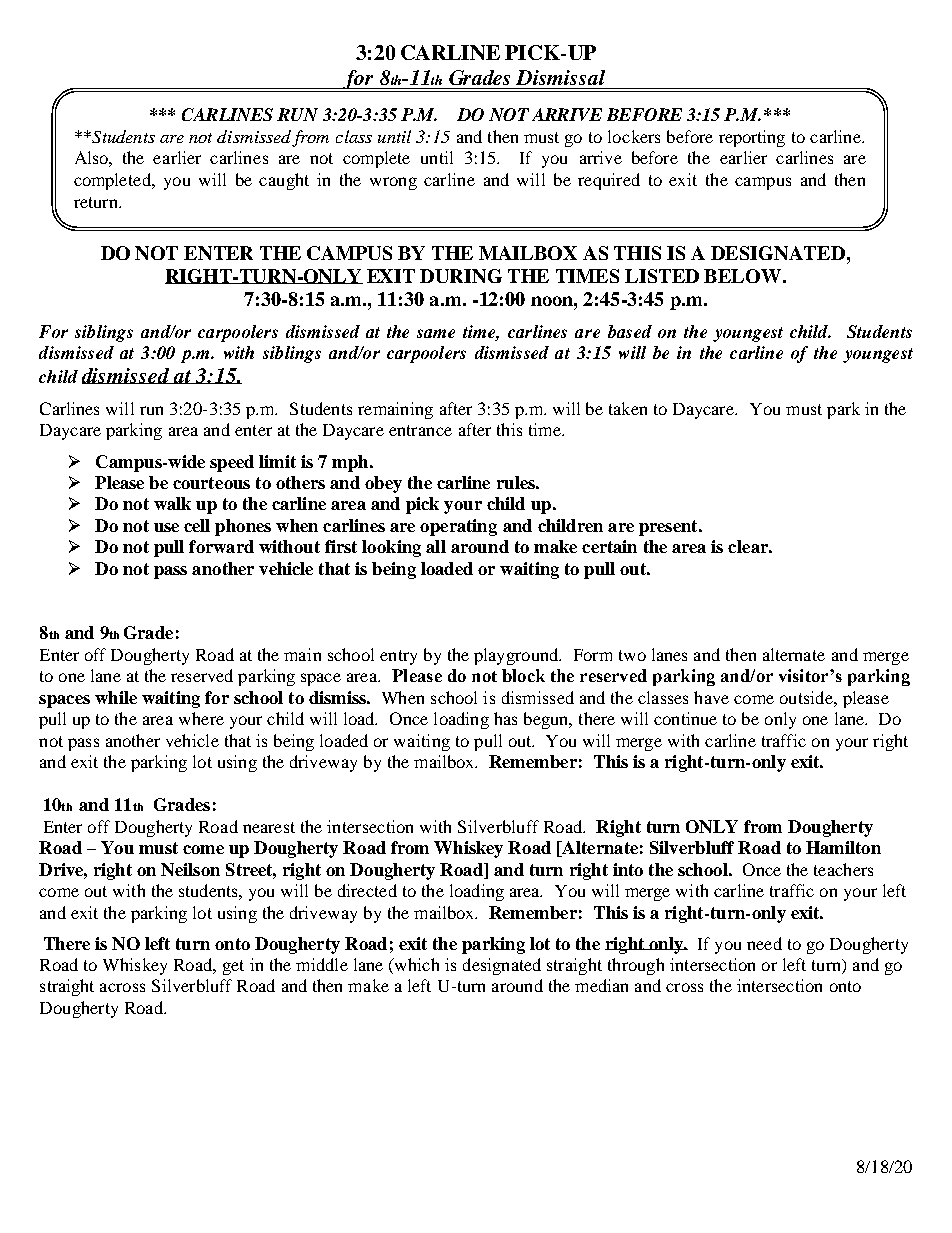 The image size is (952, 1233). Describe the element at coordinates (415, 966) in the page. I see `which` at that location.
